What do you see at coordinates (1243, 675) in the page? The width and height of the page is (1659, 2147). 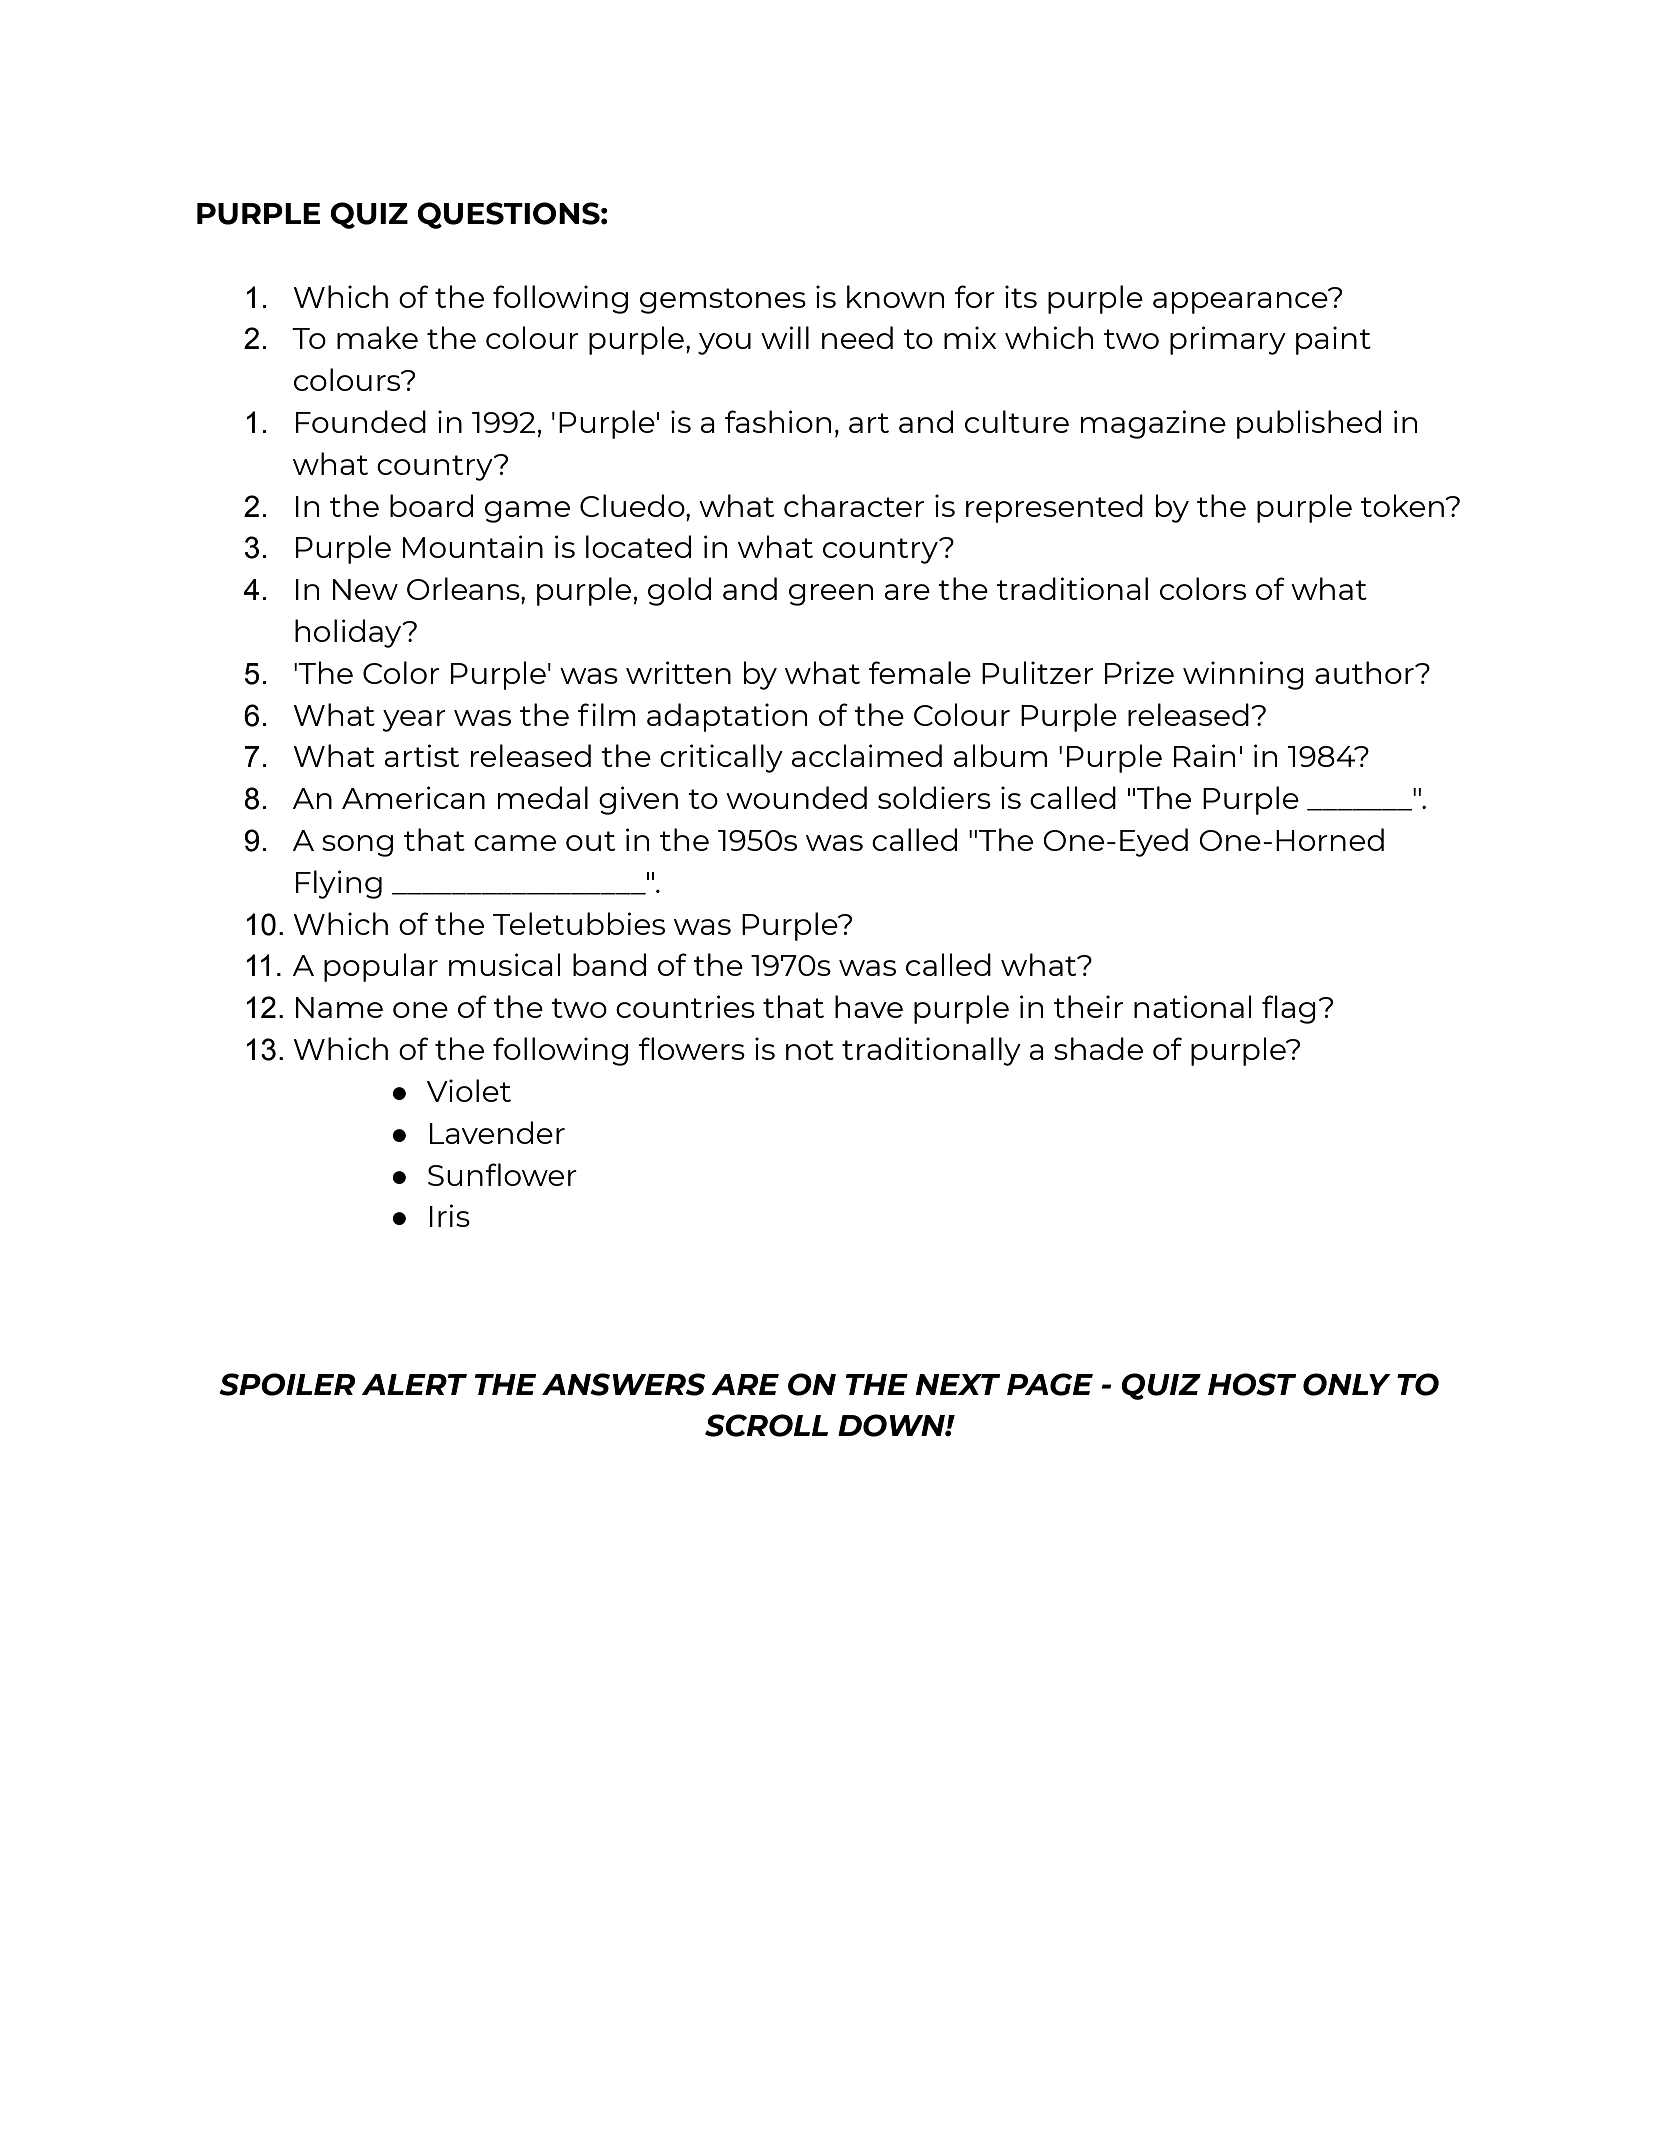 I see `winning` at bounding box center [1243, 675].
